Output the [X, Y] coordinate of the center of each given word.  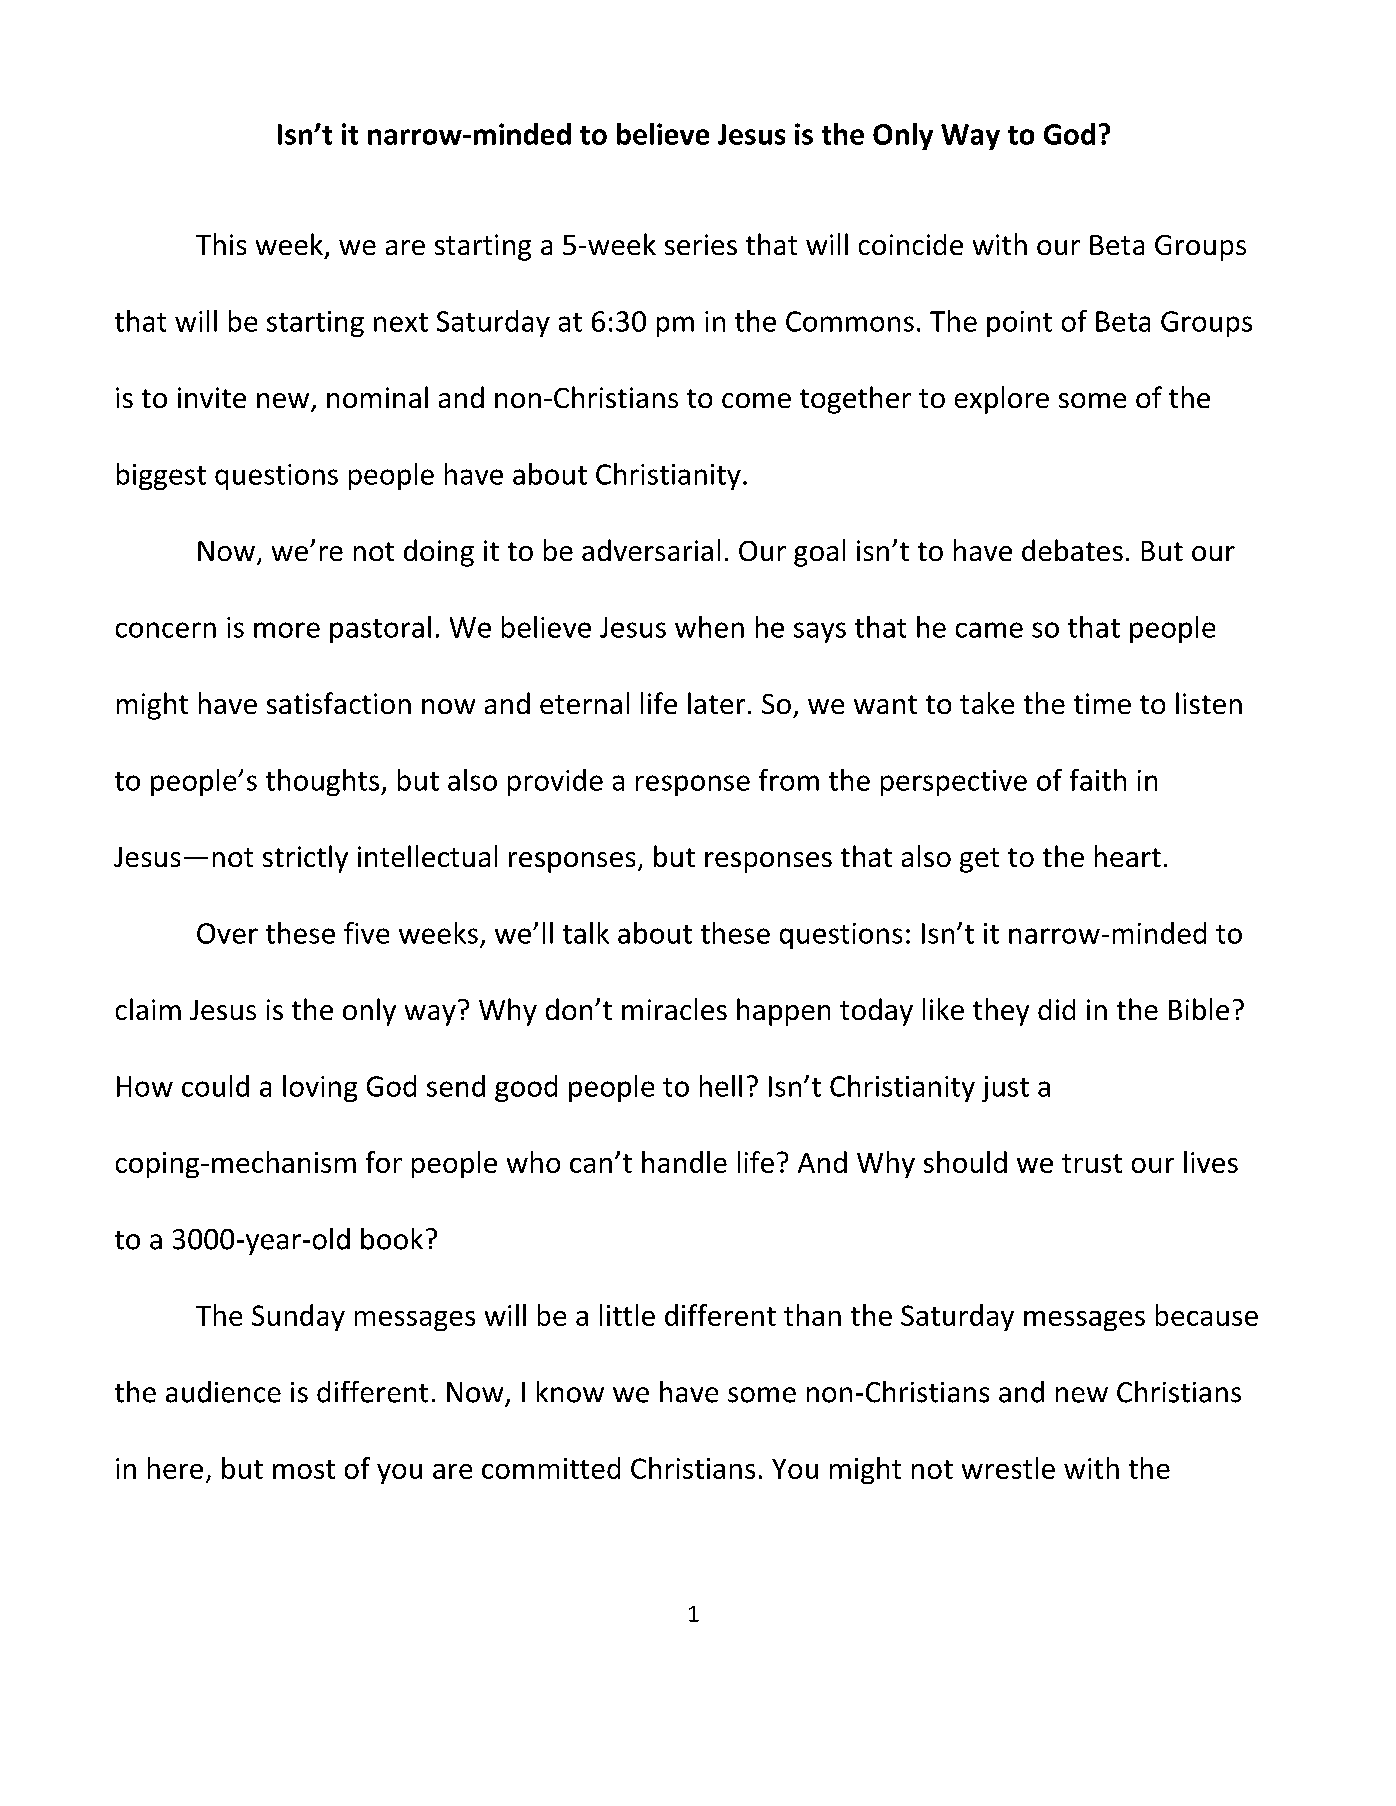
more [287, 630]
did [1056, 1009]
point [1019, 324]
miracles [674, 1009]
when [709, 627]
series [701, 244]
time [1102, 703]
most [304, 1469]
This [221, 244]
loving [320, 1088]
